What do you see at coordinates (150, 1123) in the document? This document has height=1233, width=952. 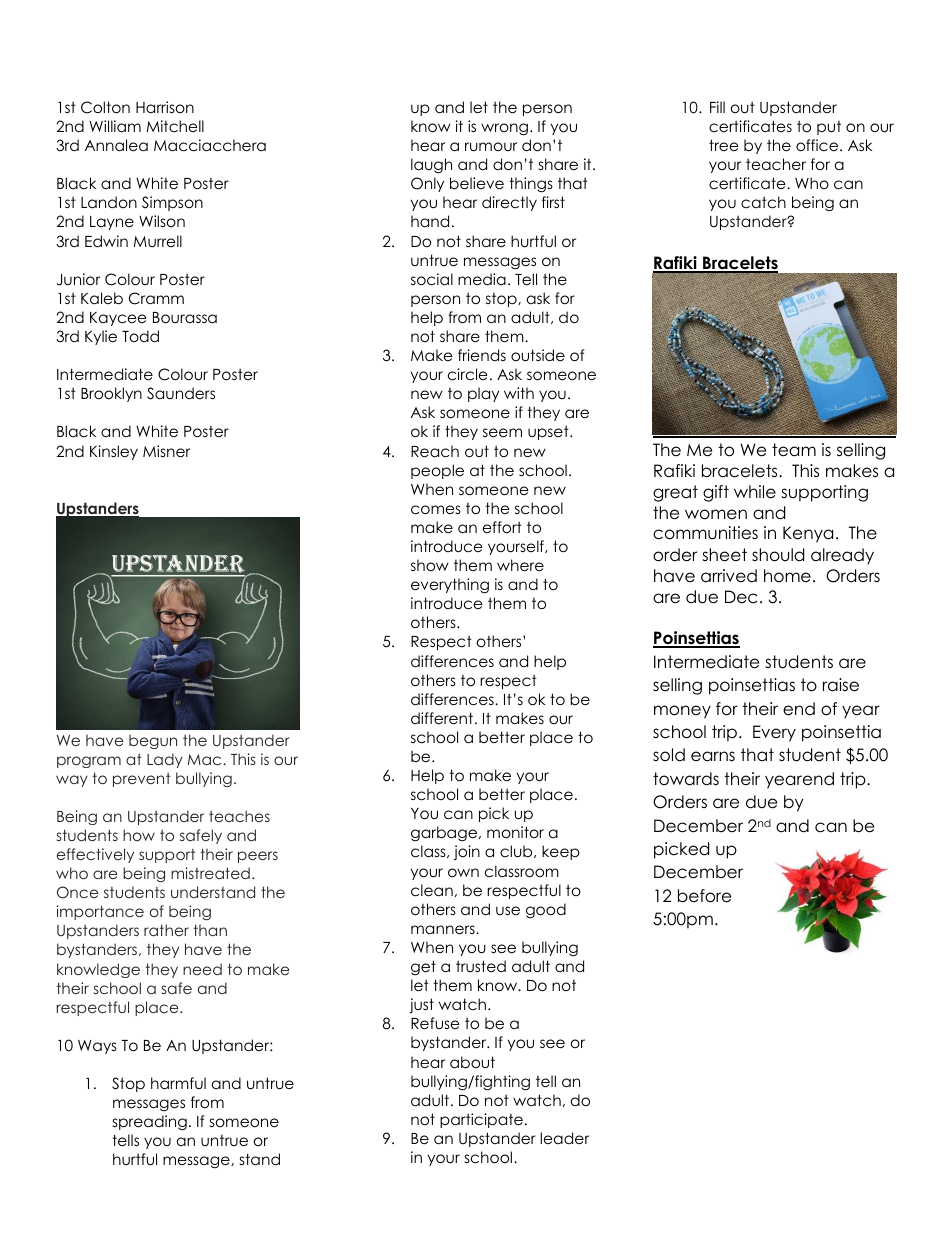 I see `spreading` at bounding box center [150, 1123].
